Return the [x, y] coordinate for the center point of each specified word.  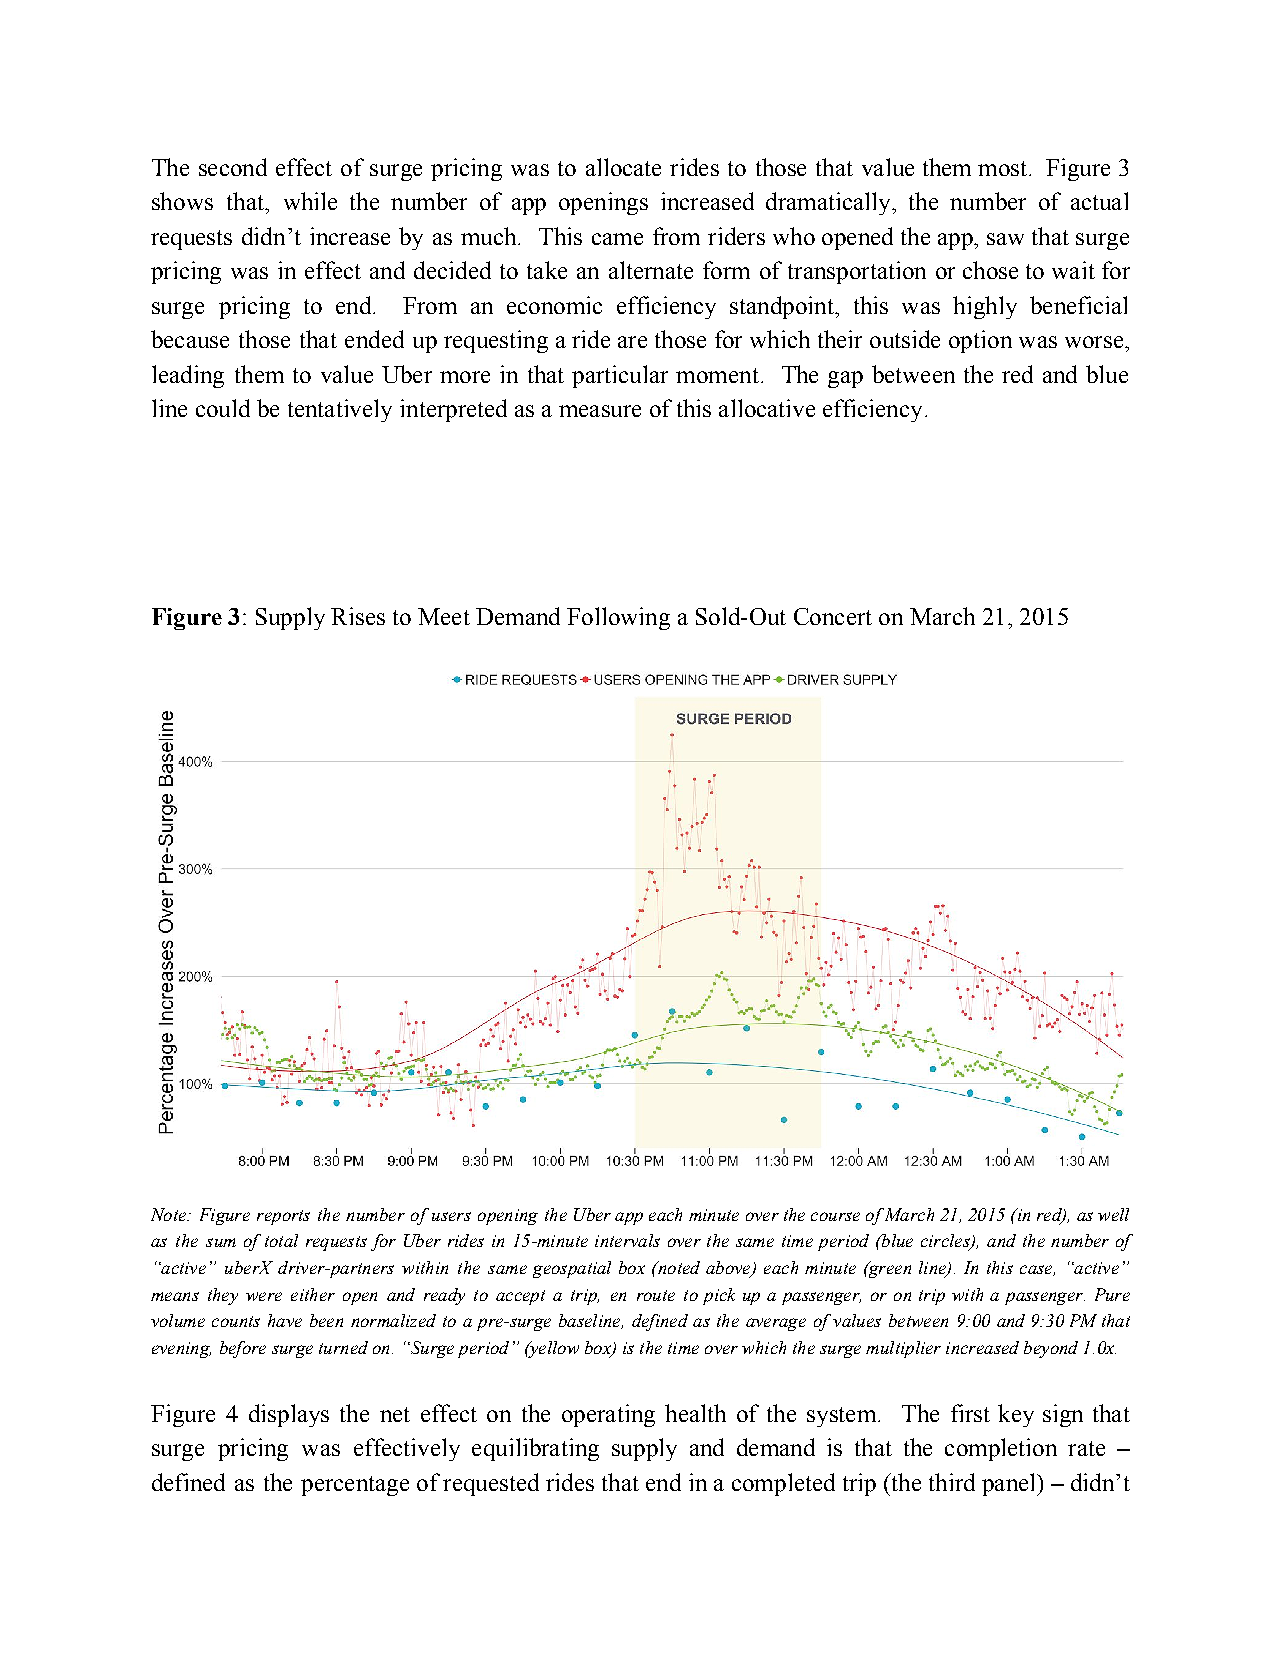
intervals [627, 1240]
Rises [358, 616]
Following [618, 618]
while [310, 201]
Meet [444, 616]
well [1113, 1214]
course [835, 1216]
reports [283, 1217]
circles [946, 1242]
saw [1005, 239]
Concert [833, 616]
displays [289, 1415]
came [617, 239]
